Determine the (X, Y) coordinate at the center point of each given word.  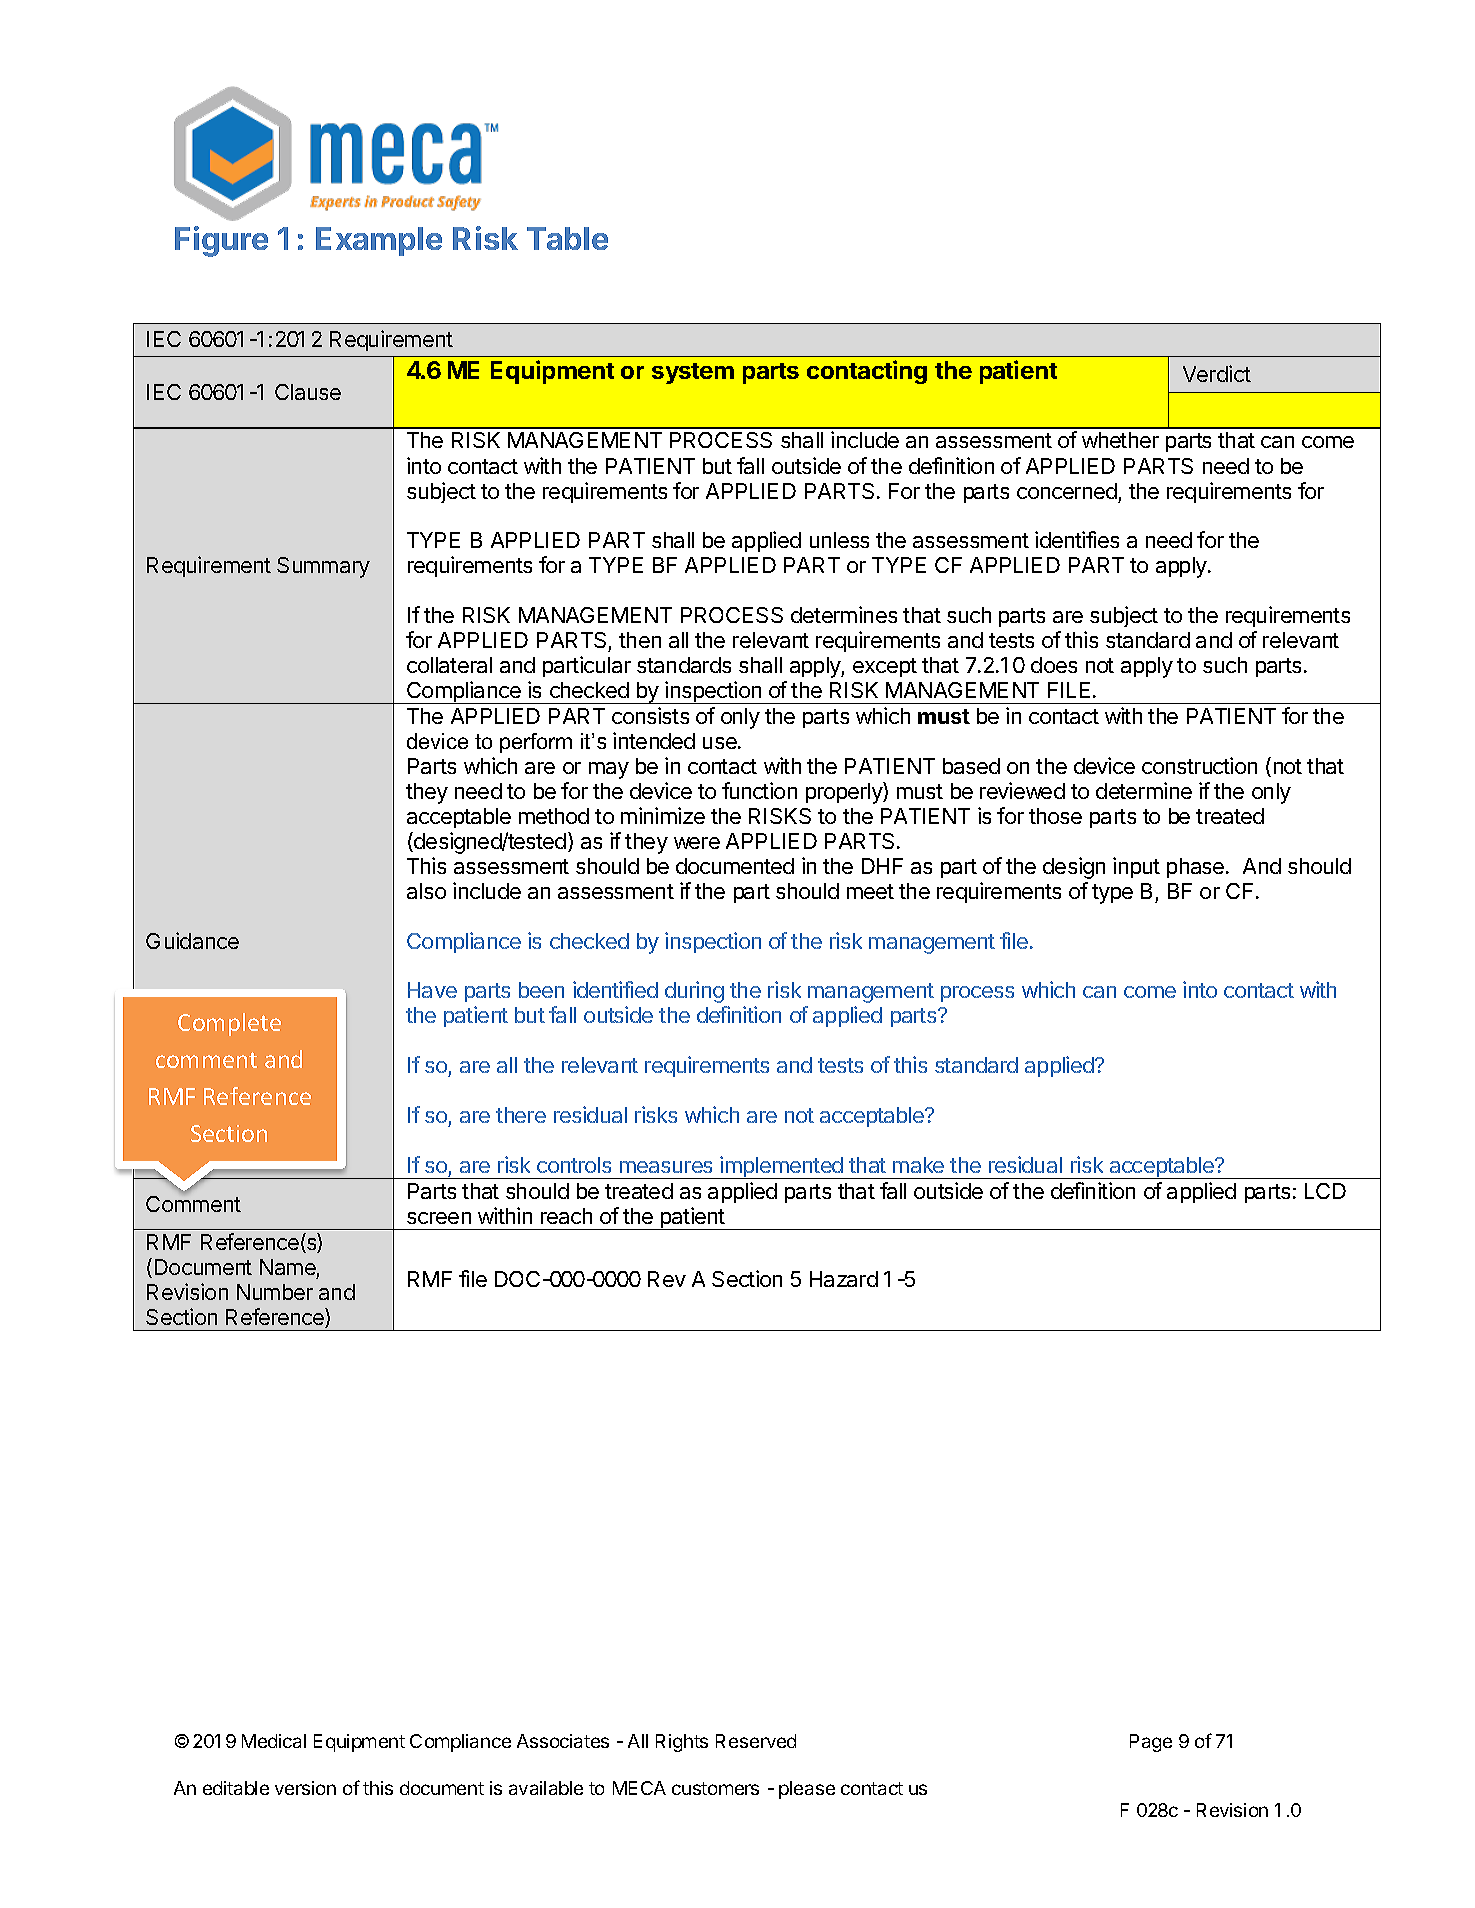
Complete (229, 1024)
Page (1151, 1743)
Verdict (1217, 373)
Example (379, 241)
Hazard (844, 1279)
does (1054, 665)
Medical (274, 1741)
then (640, 640)
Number (275, 1292)
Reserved (756, 1741)
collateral (449, 665)
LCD (1325, 1191)
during (694, 992)
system (693, 373)
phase (1197, 868)
